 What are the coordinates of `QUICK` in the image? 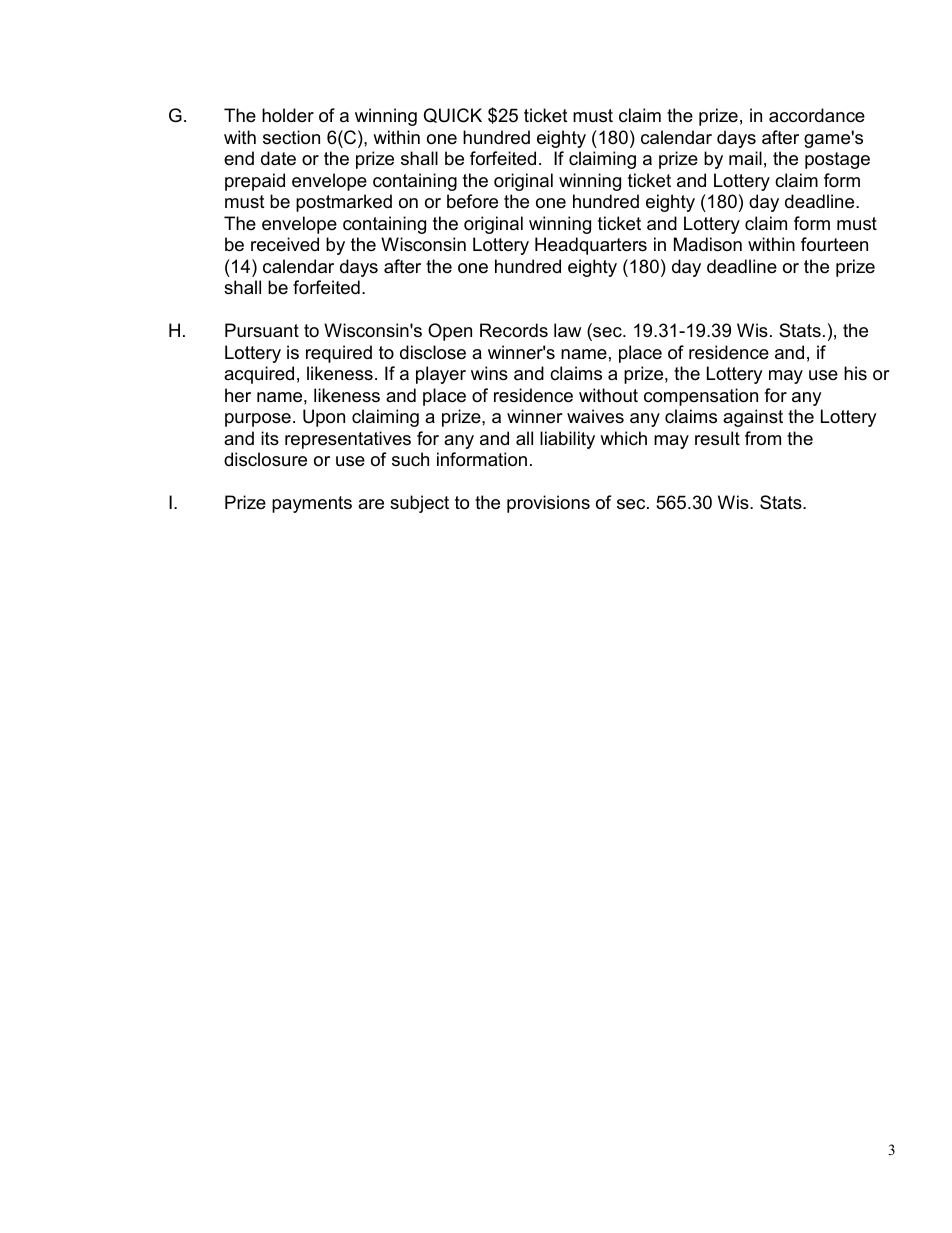 It's located at (453, 115).
